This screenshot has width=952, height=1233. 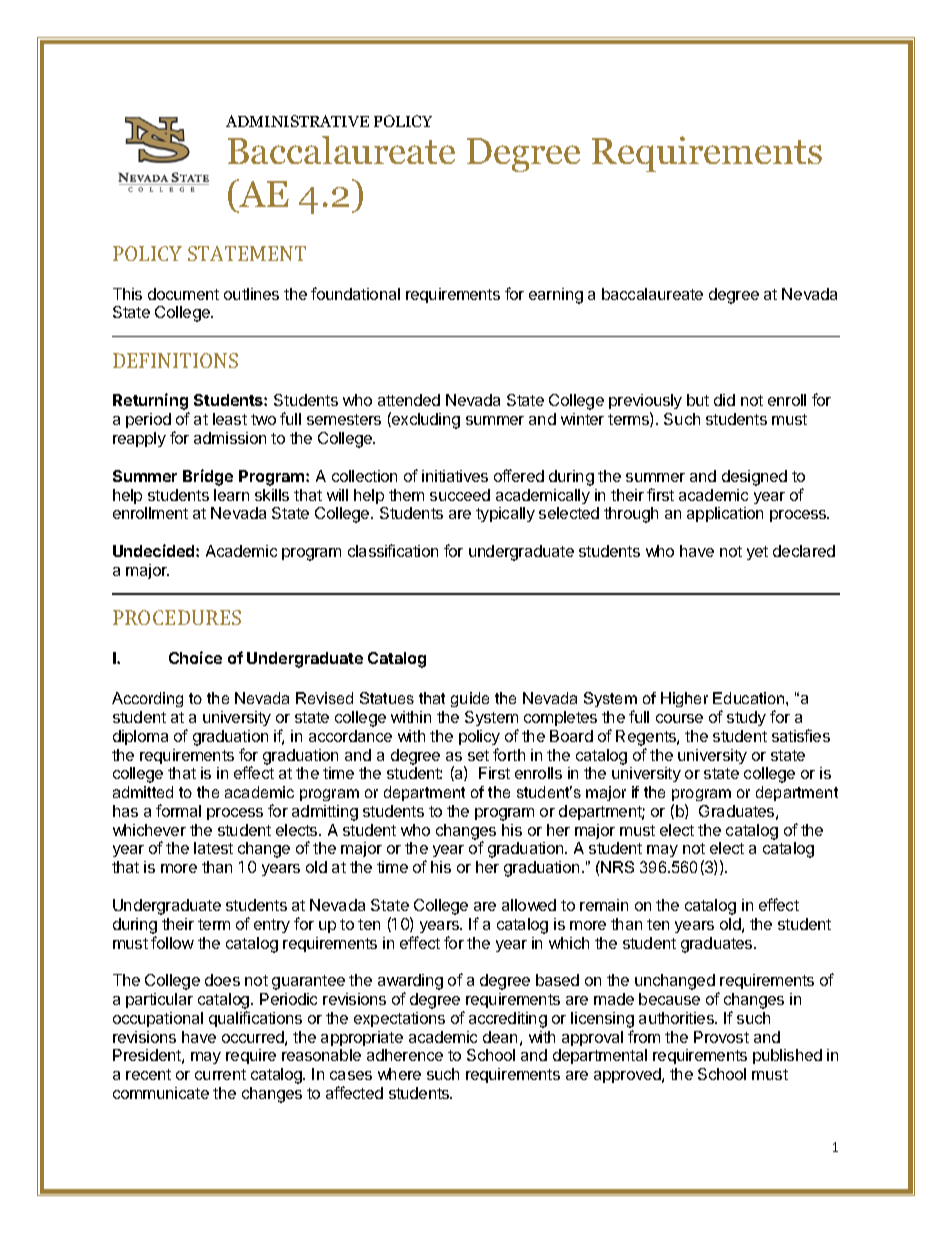 What do you see at coordinates (724, 400) in the screenshot?
I see `did` at bounding box center [724, 400].
